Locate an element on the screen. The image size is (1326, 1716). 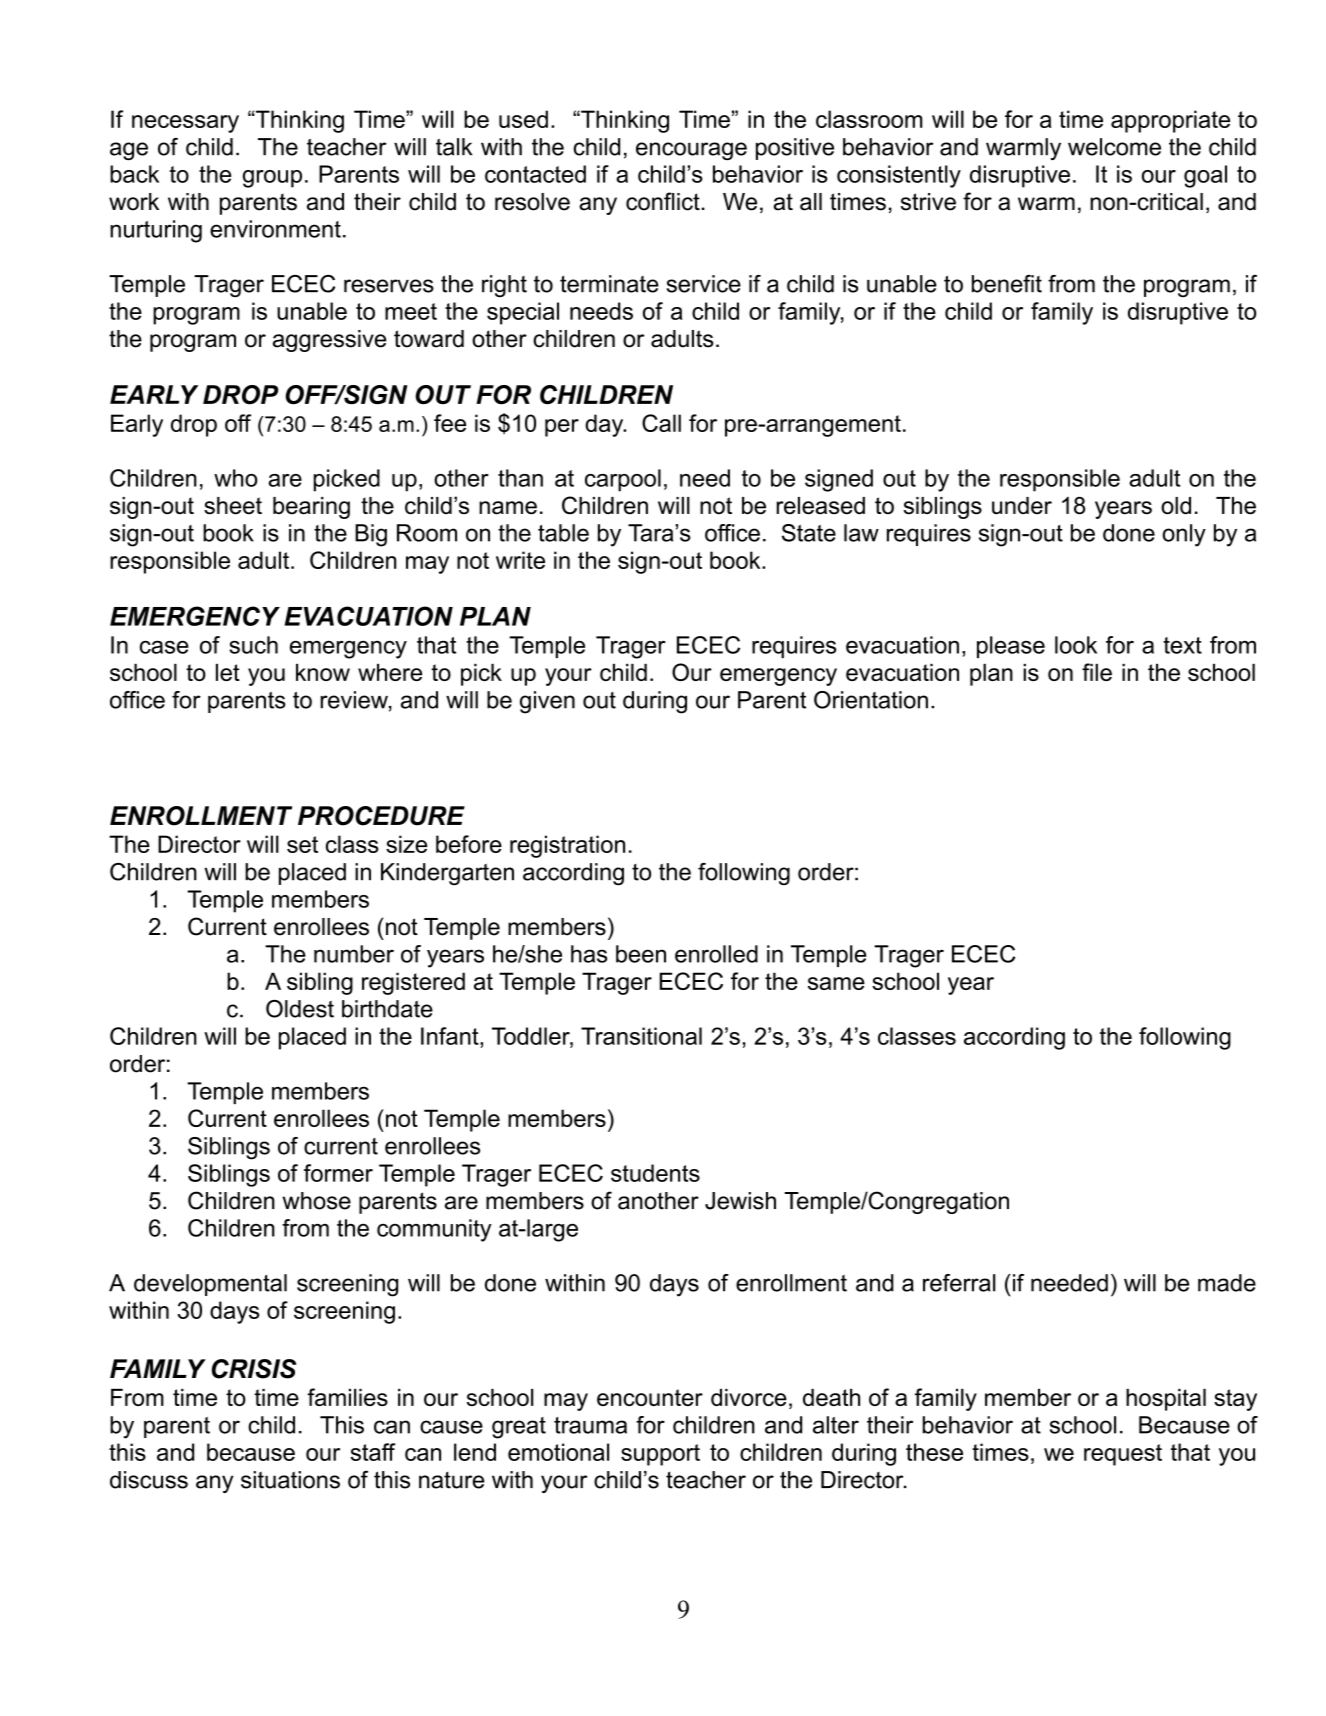
Oldest is located at coordinates (300, 1009).
